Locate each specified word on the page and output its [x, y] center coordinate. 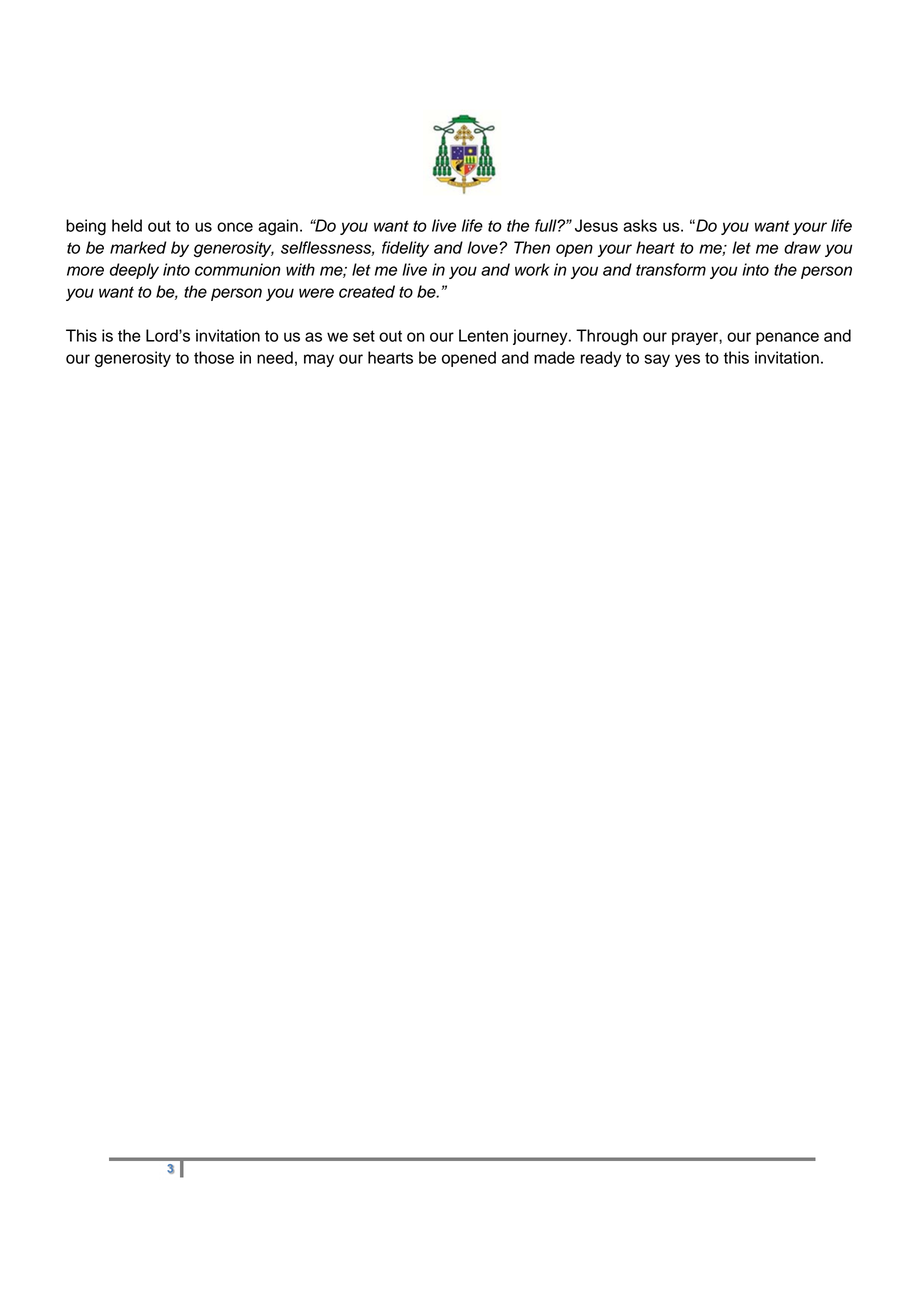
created [367, 291]
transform [671, 269]
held [127, 225]
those [214, 357]
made [554, 357]
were [316, 293]
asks [640, 225]
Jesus [596, 225]
